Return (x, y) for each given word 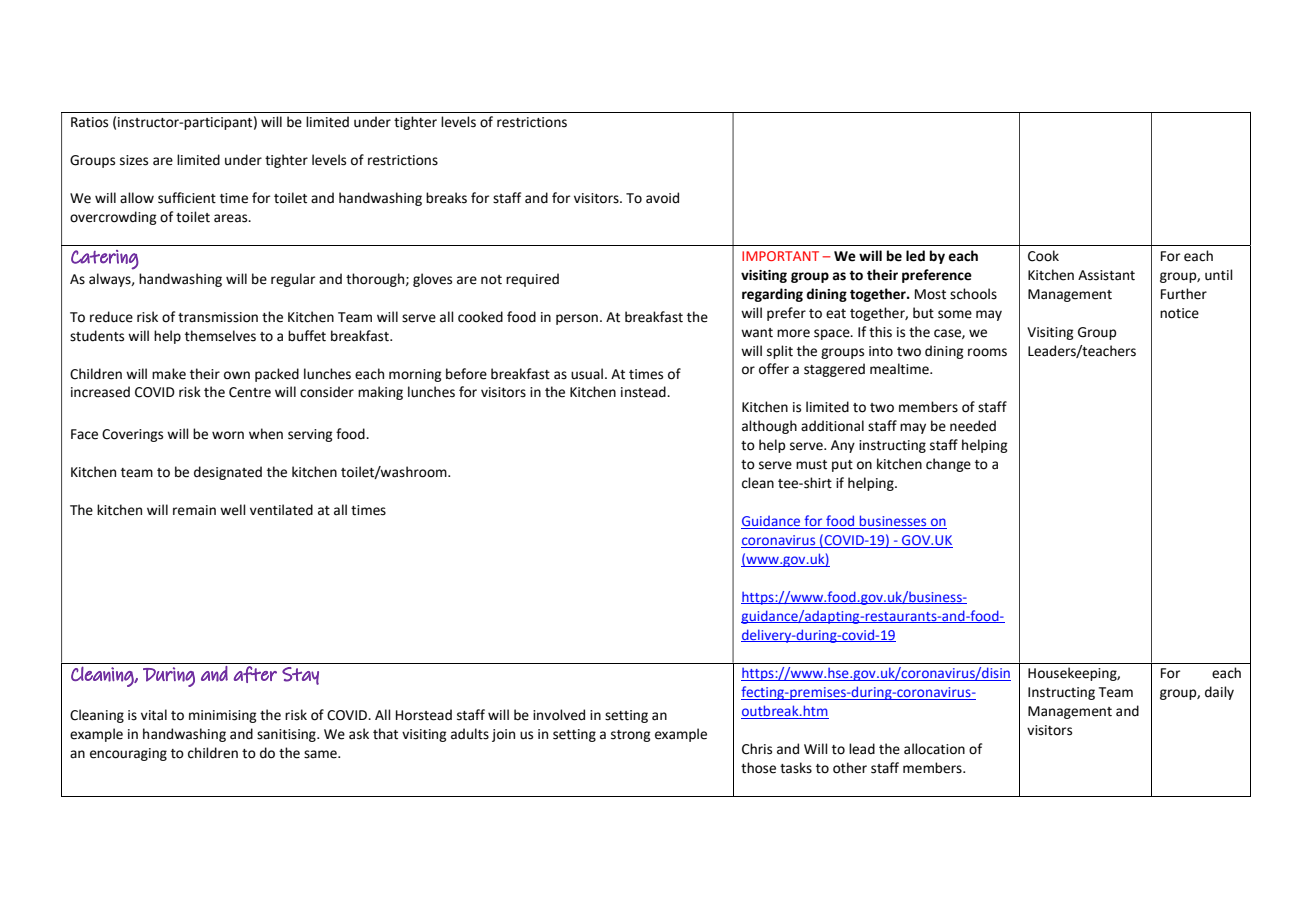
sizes (134, 160)
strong (631, 736)
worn (228, 435)
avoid (662, 198)
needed (973, 426)
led (915, 256)
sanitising (287, 735)
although (769, 427)
